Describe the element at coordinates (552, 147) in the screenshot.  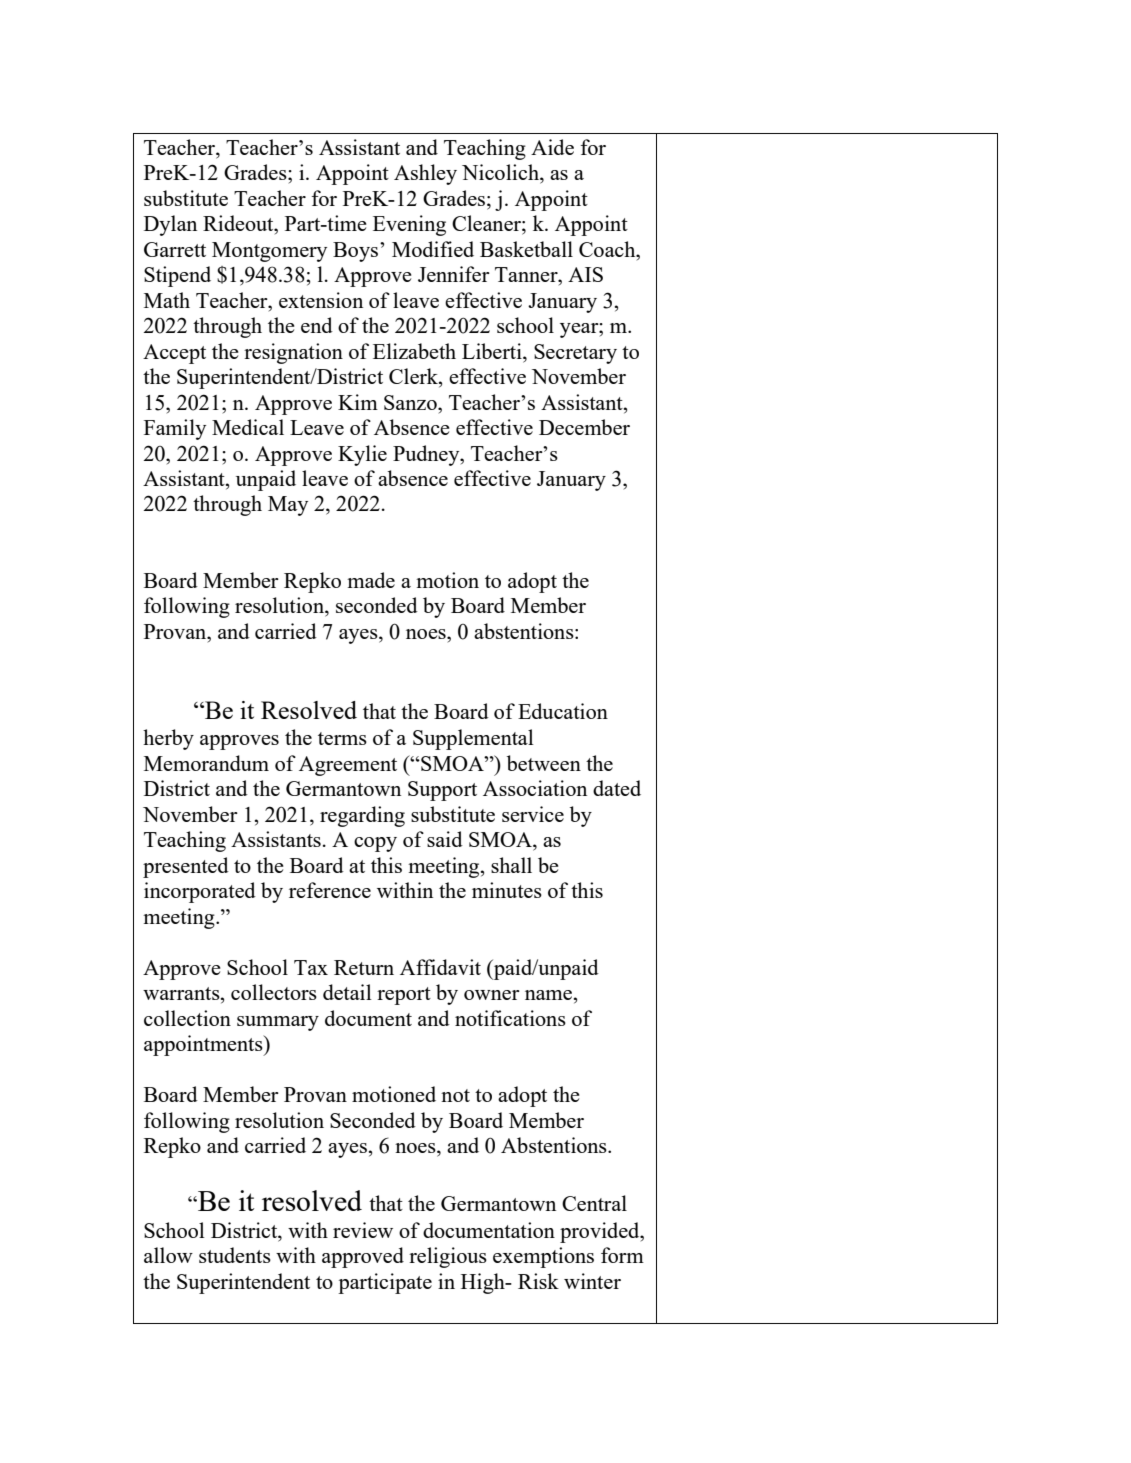
I see `Aide` at that location.
